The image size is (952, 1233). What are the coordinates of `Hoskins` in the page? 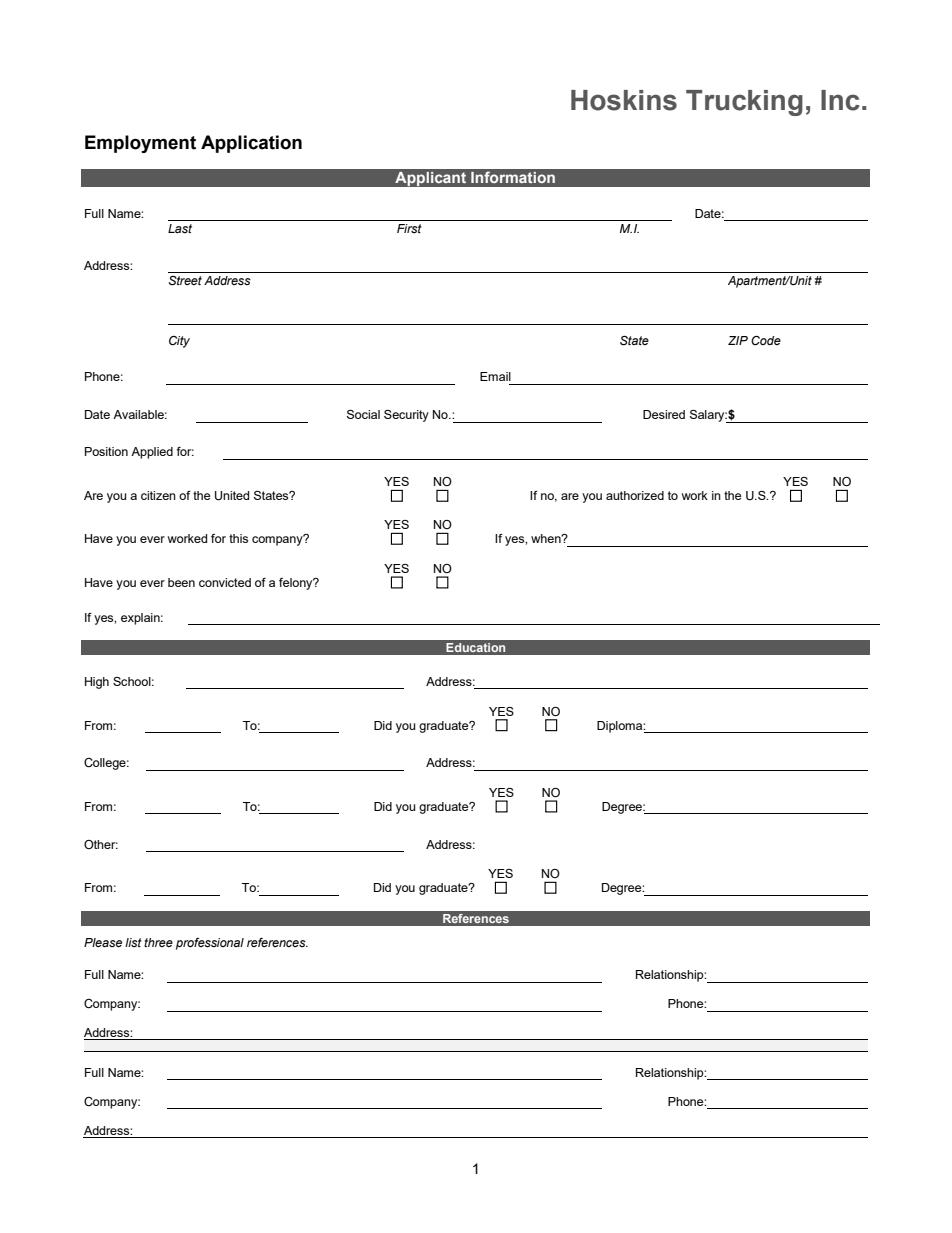 It's located at (624, 100).
